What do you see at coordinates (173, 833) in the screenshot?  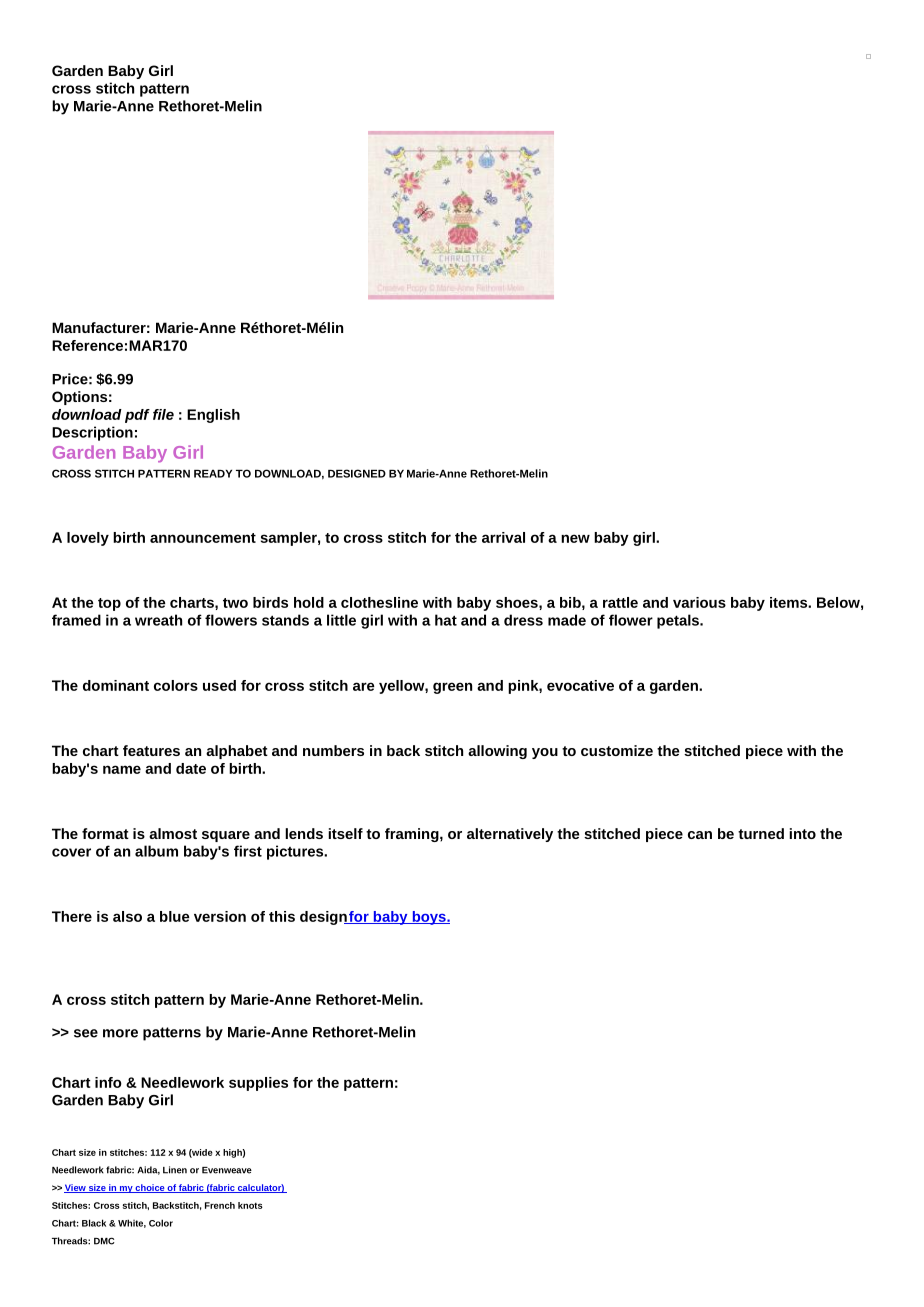 I see `almost` at bounding box center [173, 833].
